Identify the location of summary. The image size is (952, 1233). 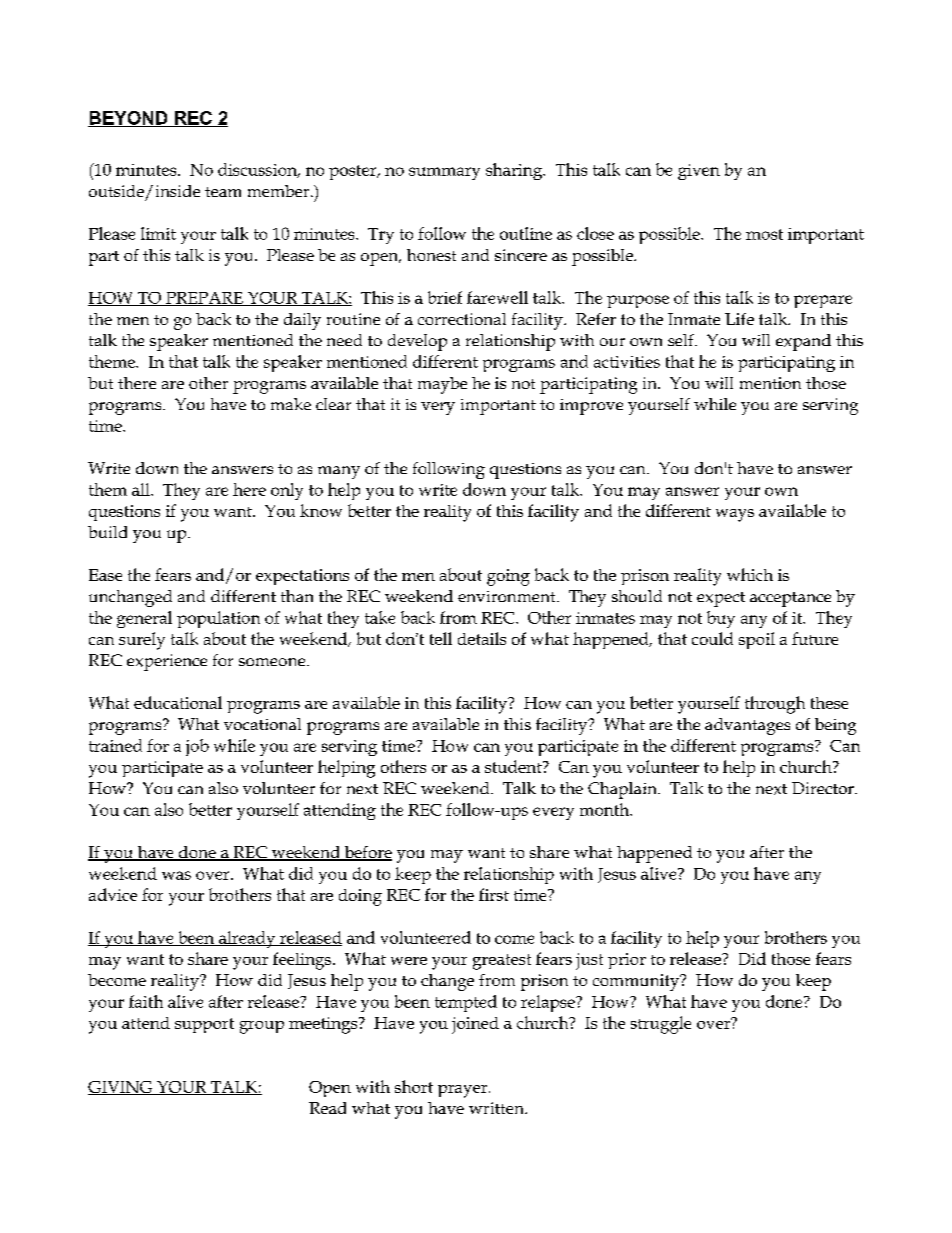
(444, 173).
